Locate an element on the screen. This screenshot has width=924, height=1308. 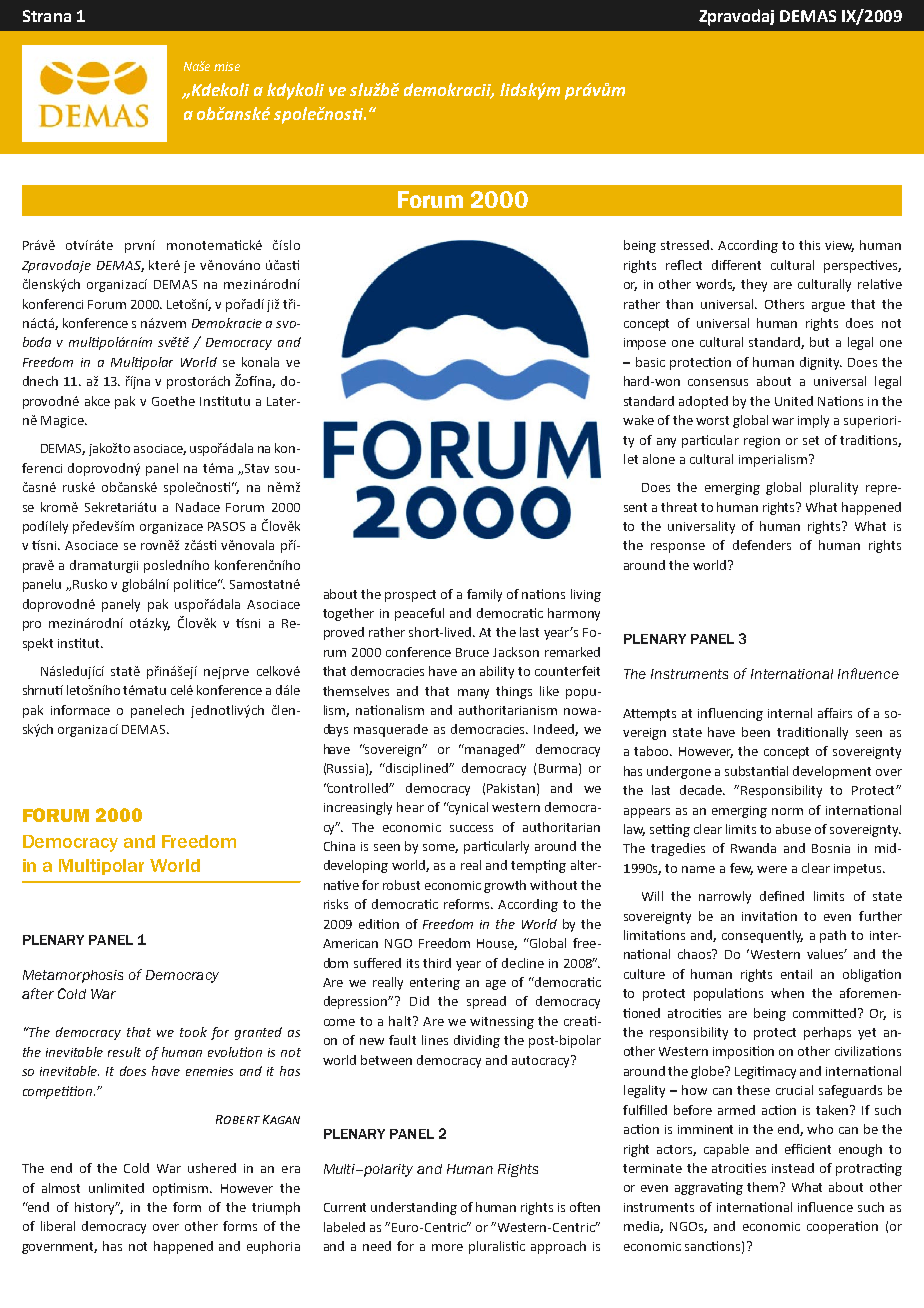
consequently is located at coordinates (762, 936).
